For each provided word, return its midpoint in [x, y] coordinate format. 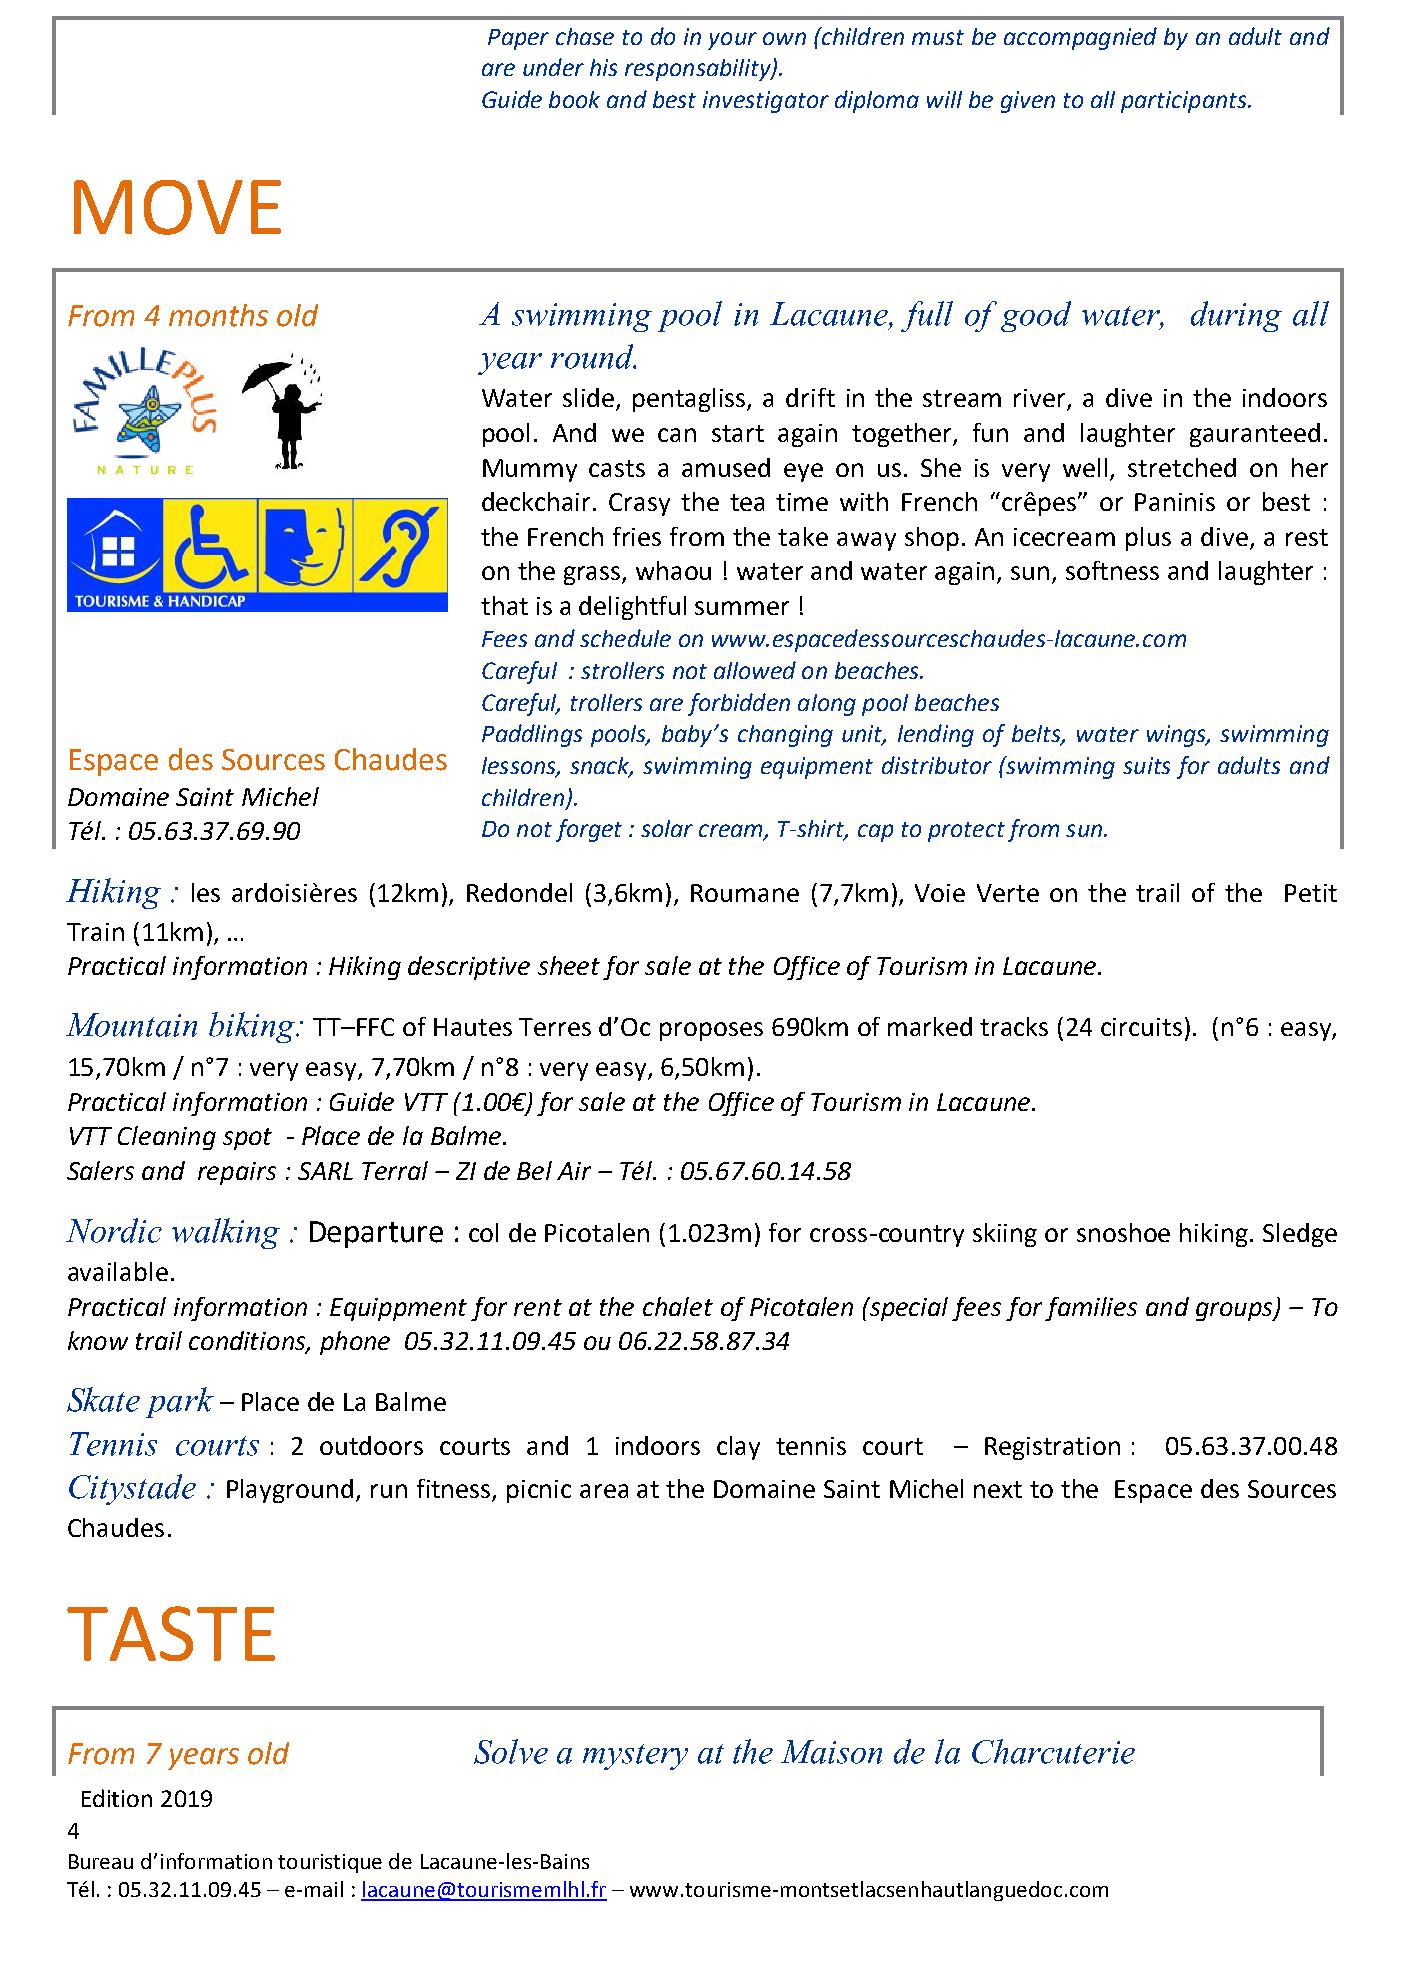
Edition [117, 1798]
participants [1185, 102]
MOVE [177, 207]
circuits [1141, 1027]
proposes [711, 1031]
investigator [766, 102]
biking [253, 1027]
